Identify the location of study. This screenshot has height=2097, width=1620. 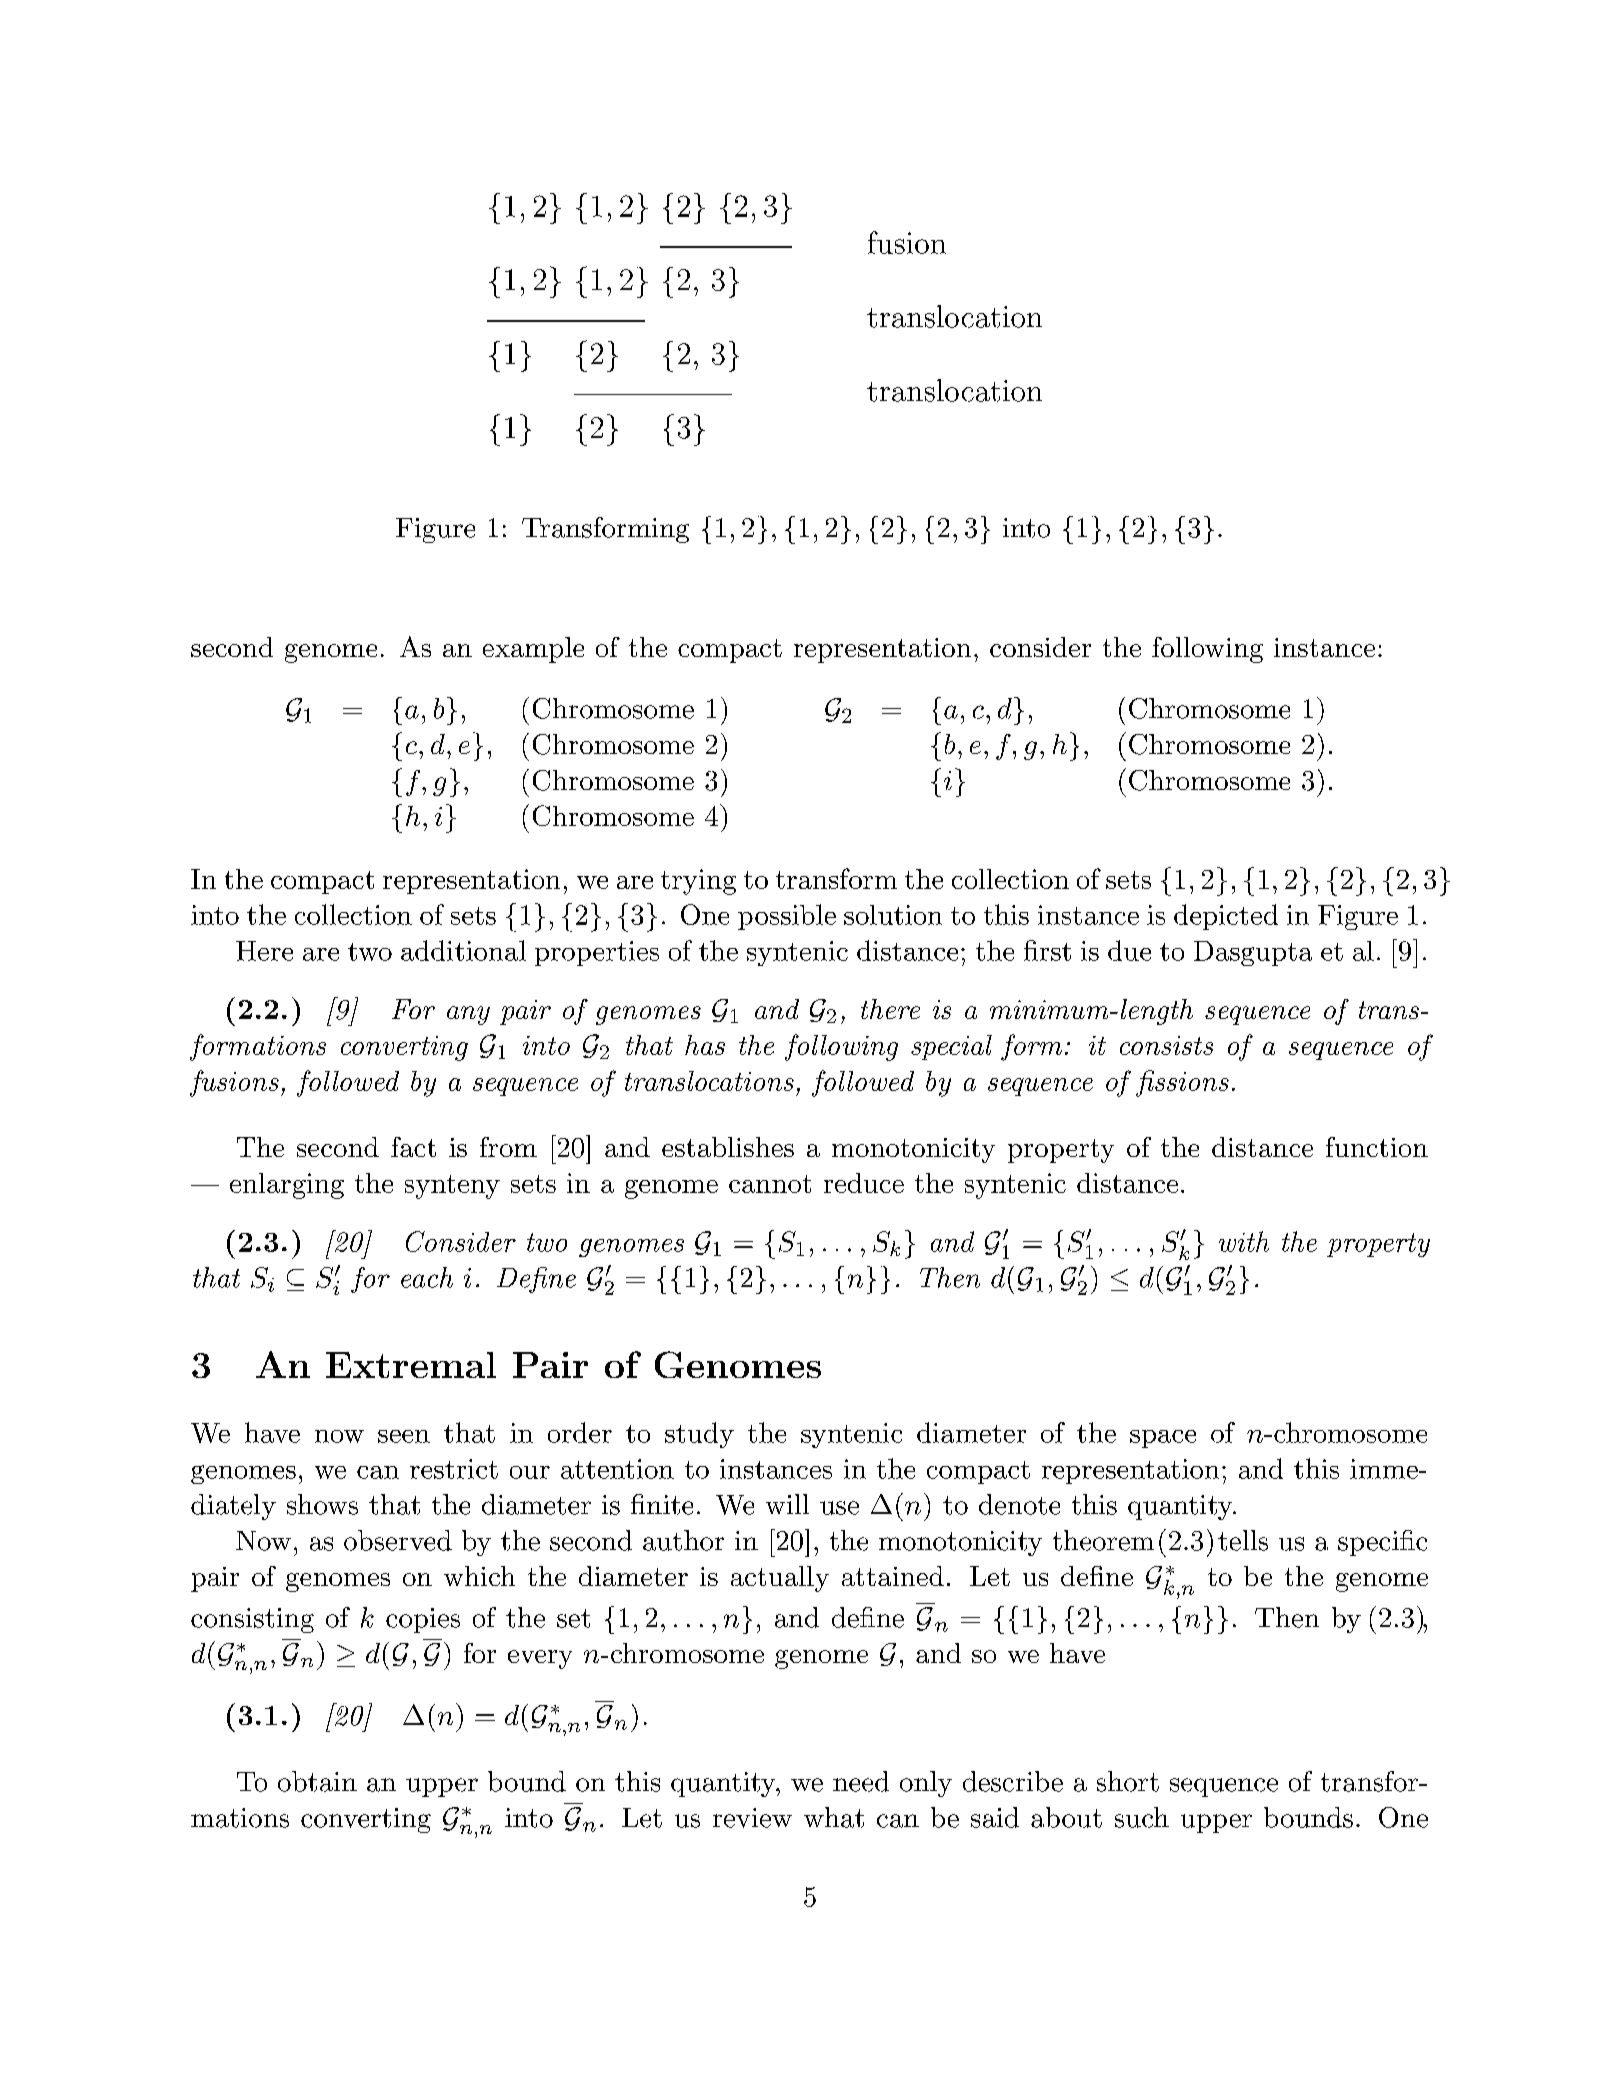
(699, 1435).
